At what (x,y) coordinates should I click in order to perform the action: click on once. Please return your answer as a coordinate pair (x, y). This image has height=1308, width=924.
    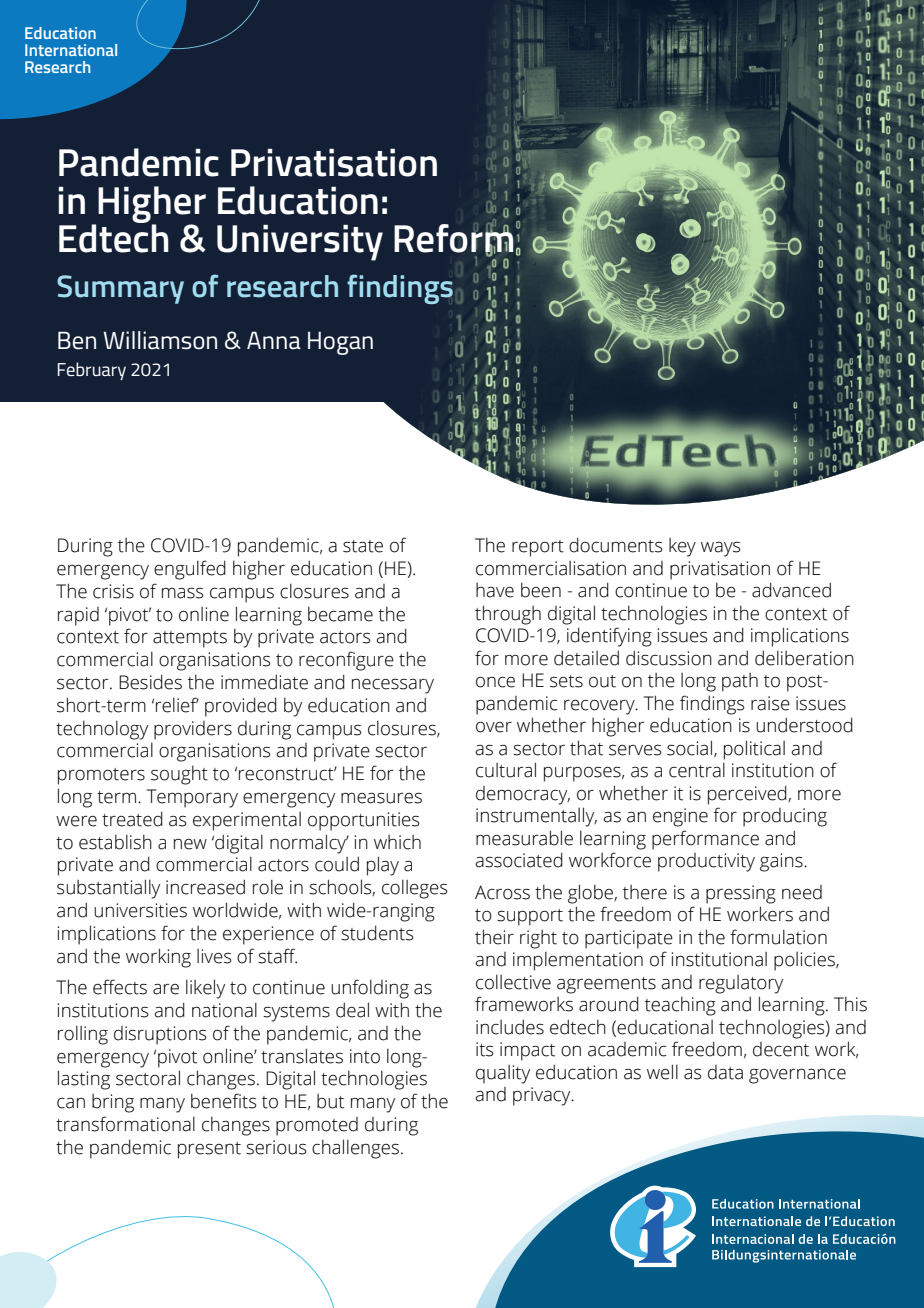
    Looking at the image, I should click on (495, 682).
